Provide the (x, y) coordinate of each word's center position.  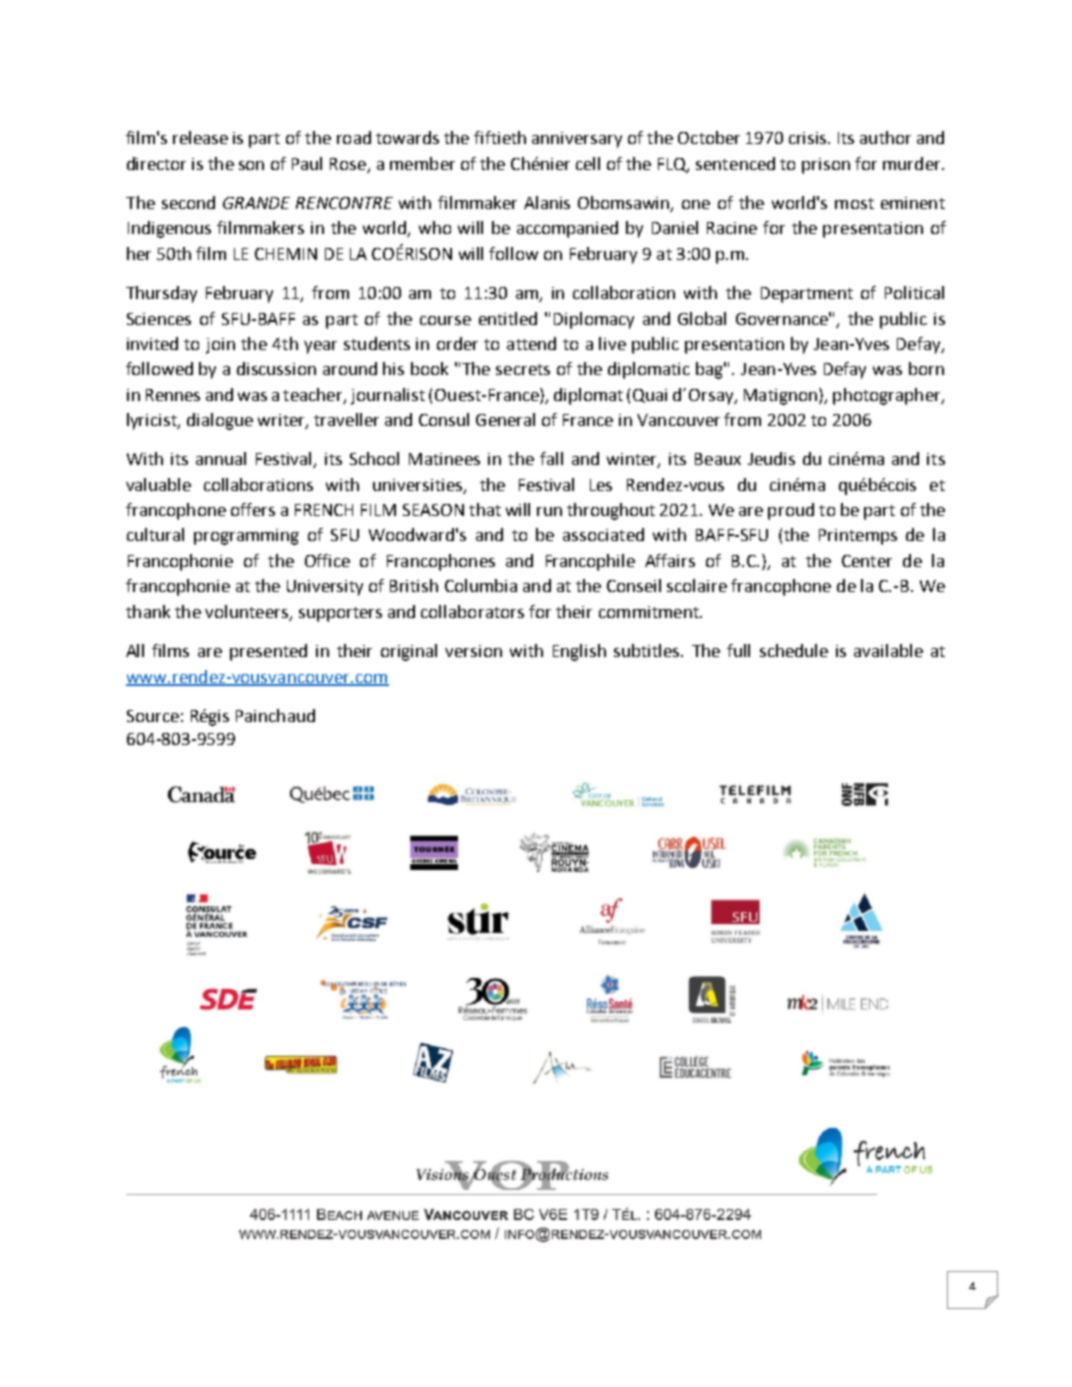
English (579, 652)
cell (588, 163)
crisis (809, 138)
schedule (794, 650)
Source (153, 716)
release (200, 137)
